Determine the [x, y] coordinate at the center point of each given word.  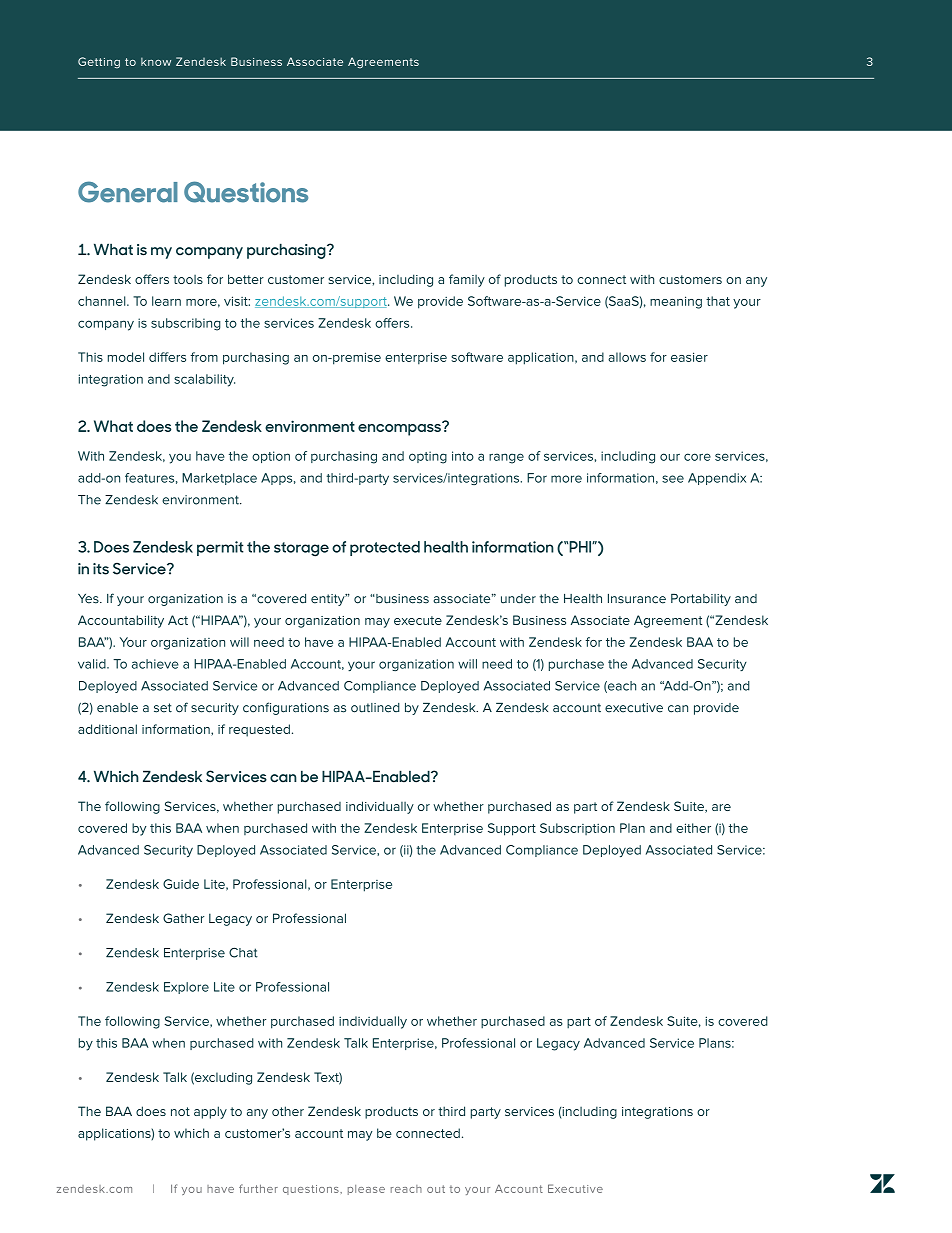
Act [178, 620]
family [467, 280]
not [180, 1111]
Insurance [637, 599]
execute [418, 620]
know [156, 61]
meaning [676, 302]
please [366, 1190]
